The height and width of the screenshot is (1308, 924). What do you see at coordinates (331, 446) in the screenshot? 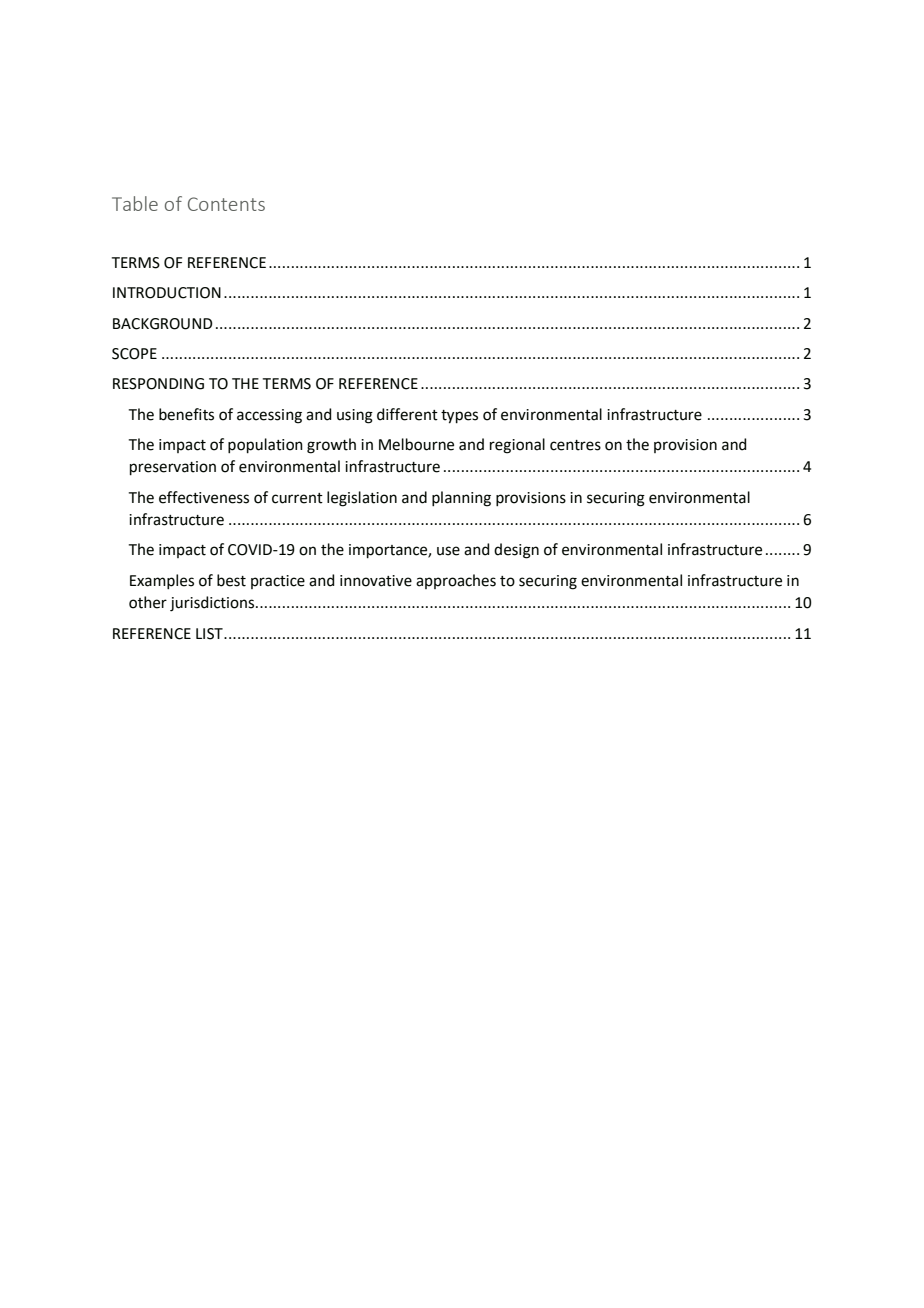
I see `growth` at bounding box center [331, 446].
